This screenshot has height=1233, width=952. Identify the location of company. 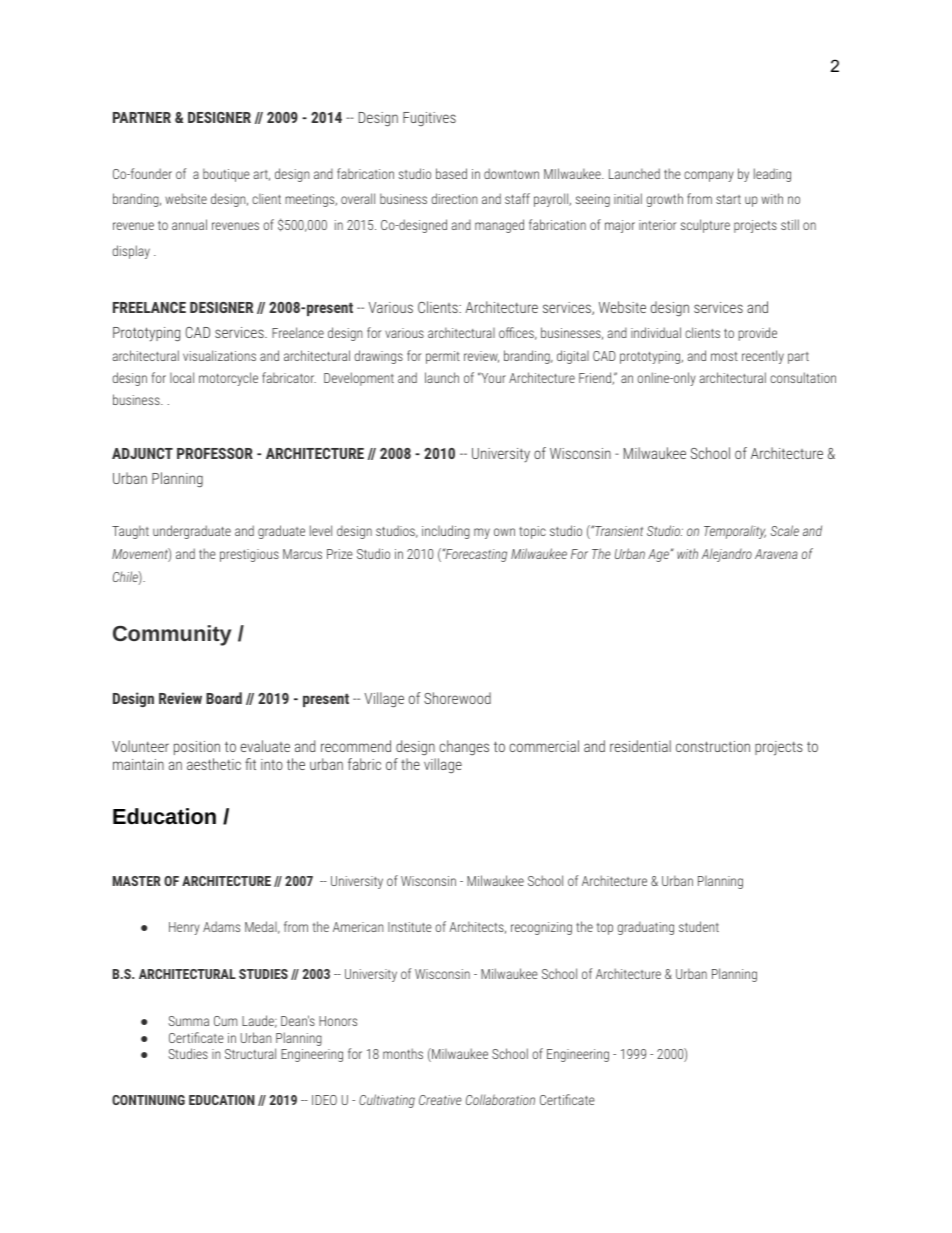
(709, 176).
